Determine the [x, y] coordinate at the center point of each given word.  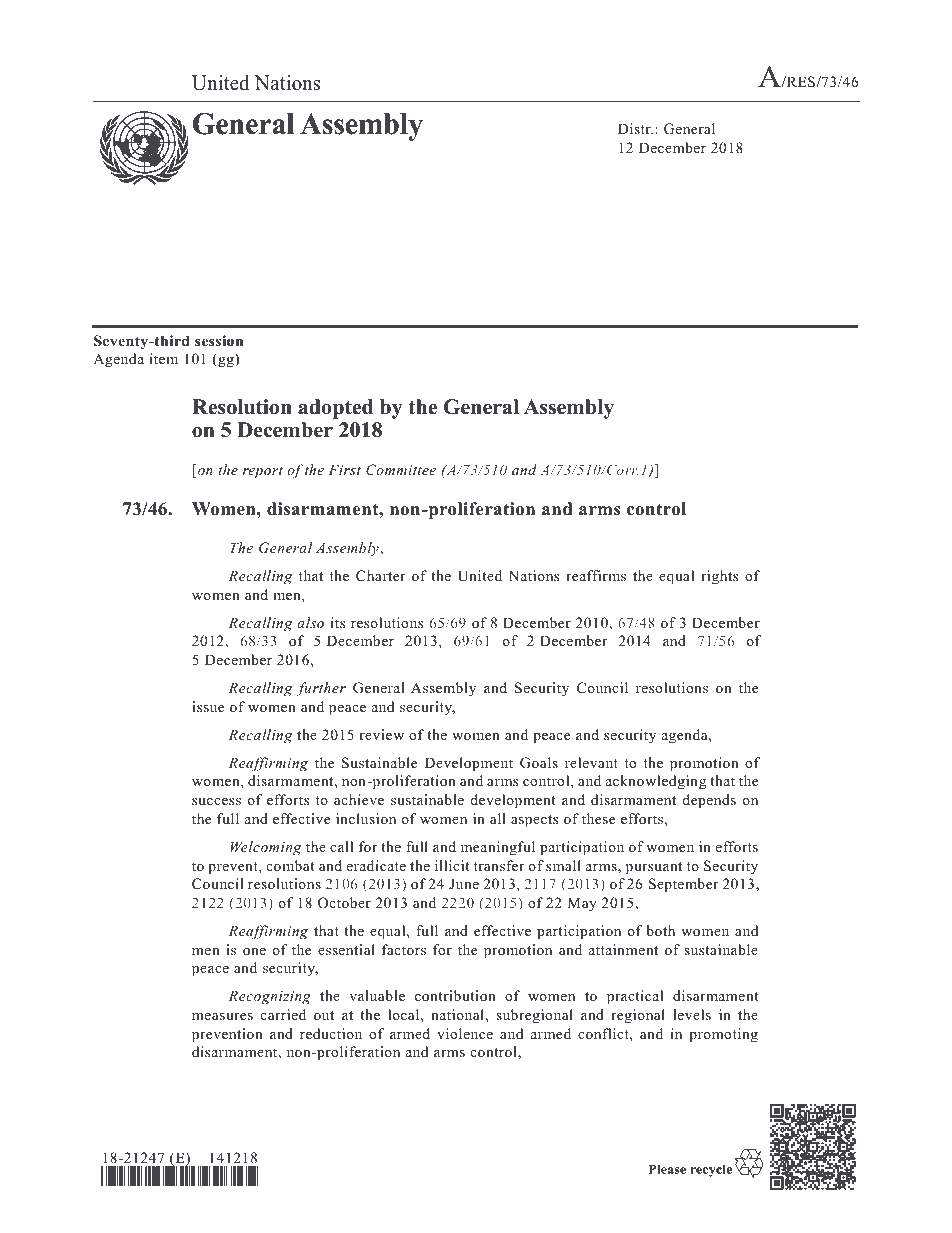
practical [635, 997]
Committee [401, 470]
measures [222, 1016]
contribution [455, 995]
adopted [335, 409]
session [219, 341]
